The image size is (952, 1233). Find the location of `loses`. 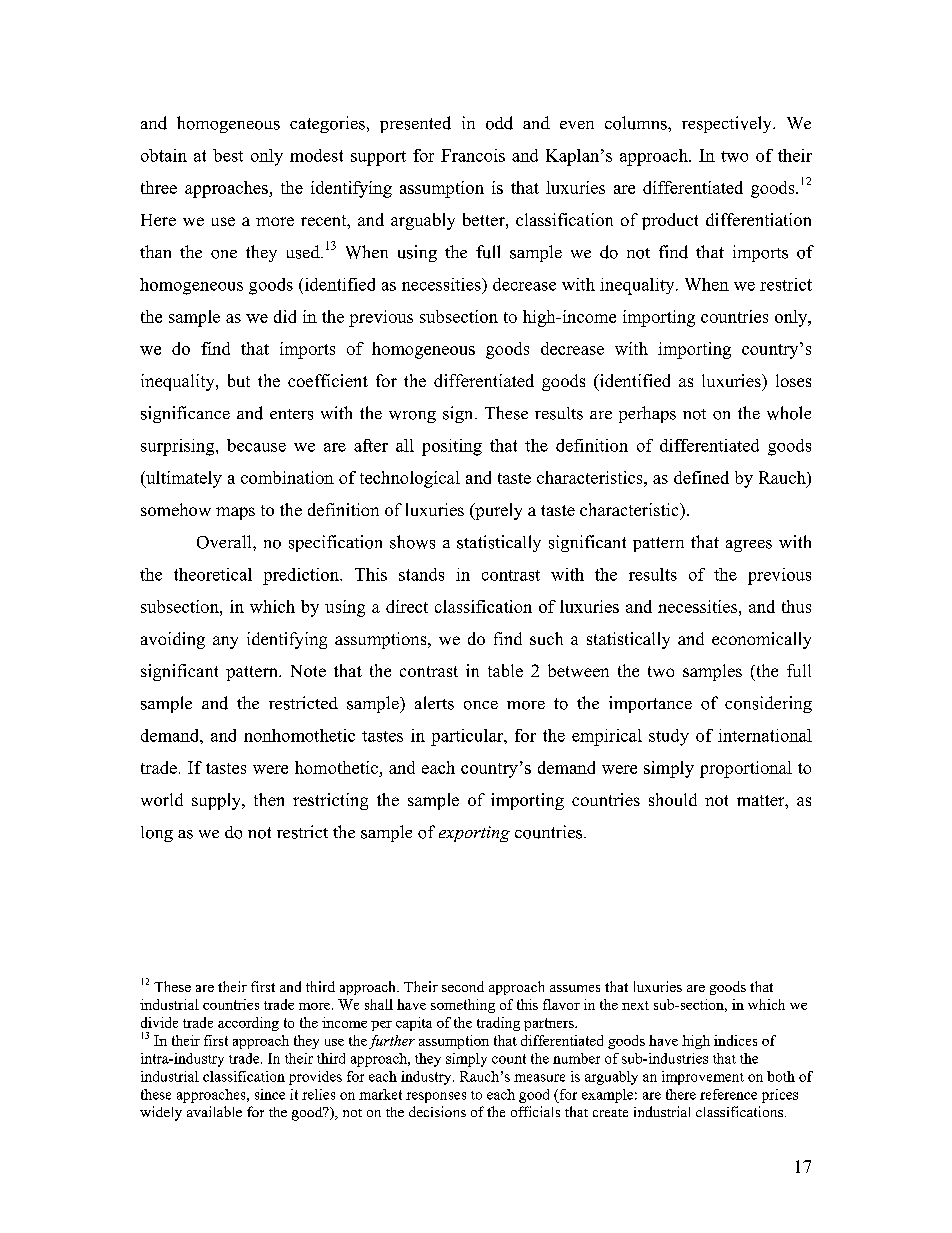

loses is located at coordinates (793, 380).
